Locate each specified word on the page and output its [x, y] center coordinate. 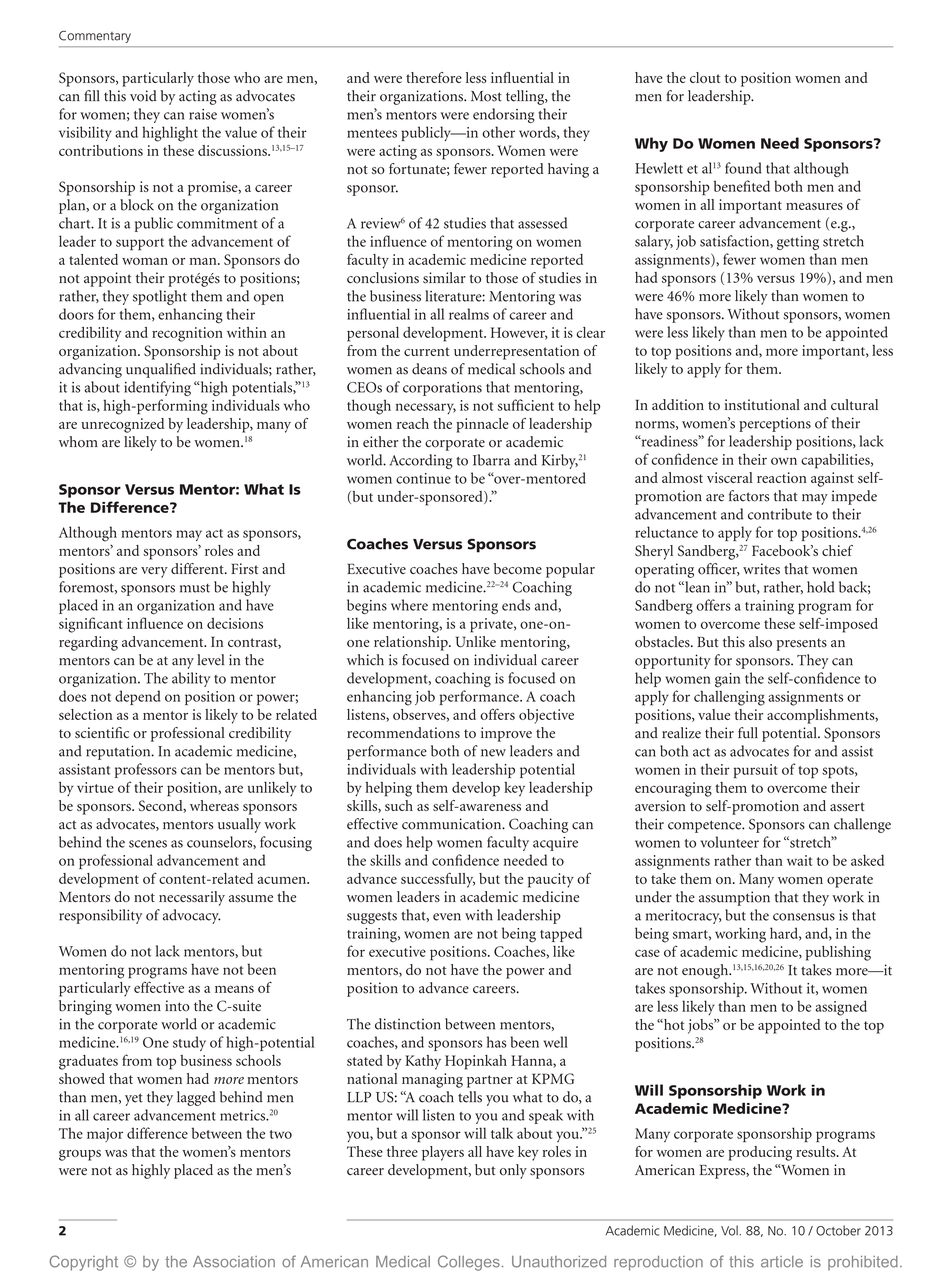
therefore [434, 77]
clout [705, 77]
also [760, 642]
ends [516, 605]
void [143, 96]
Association [234, 1262]
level [210, 660]
